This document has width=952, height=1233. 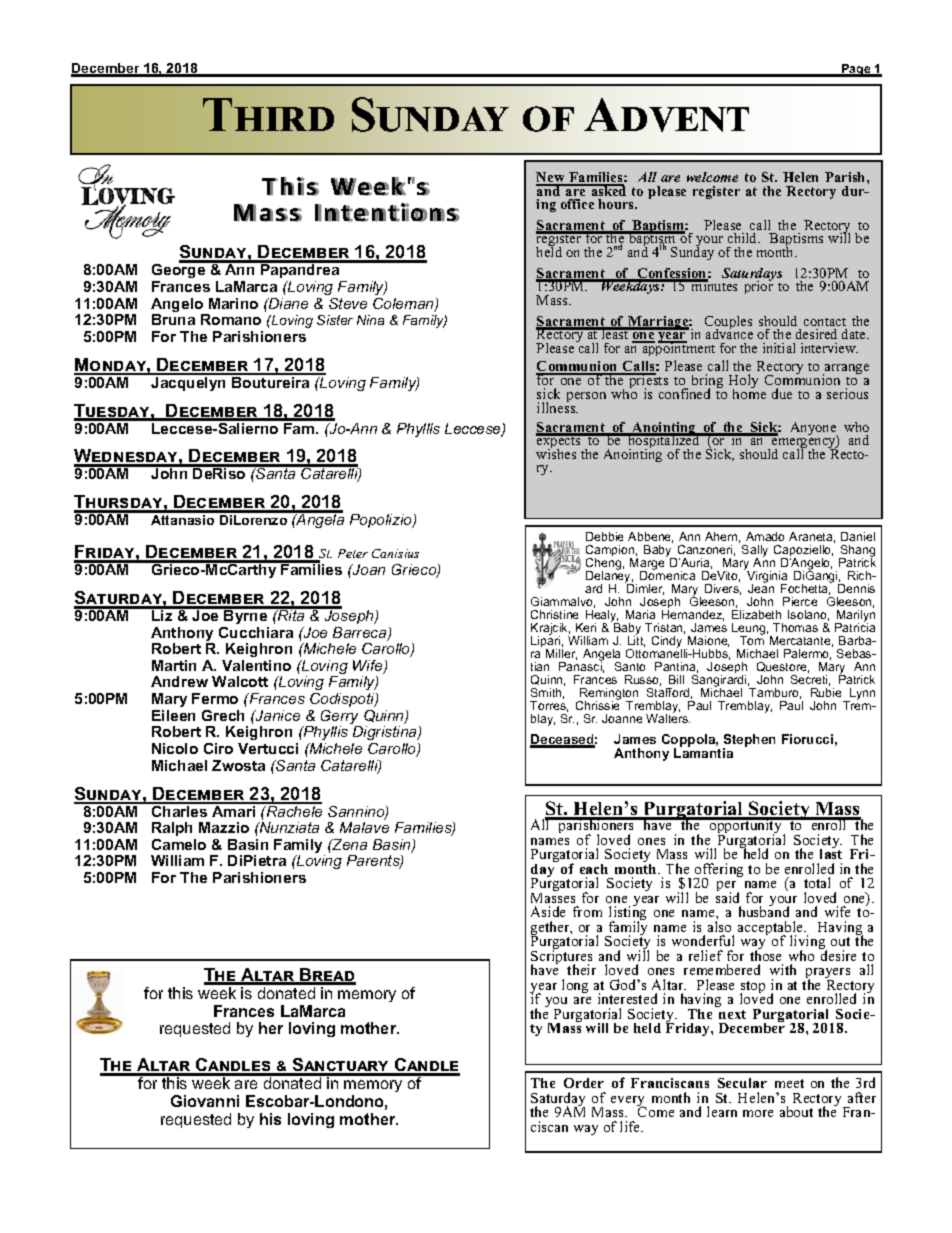 I want to click on Giovanni, so click(x=205, y=1101).
